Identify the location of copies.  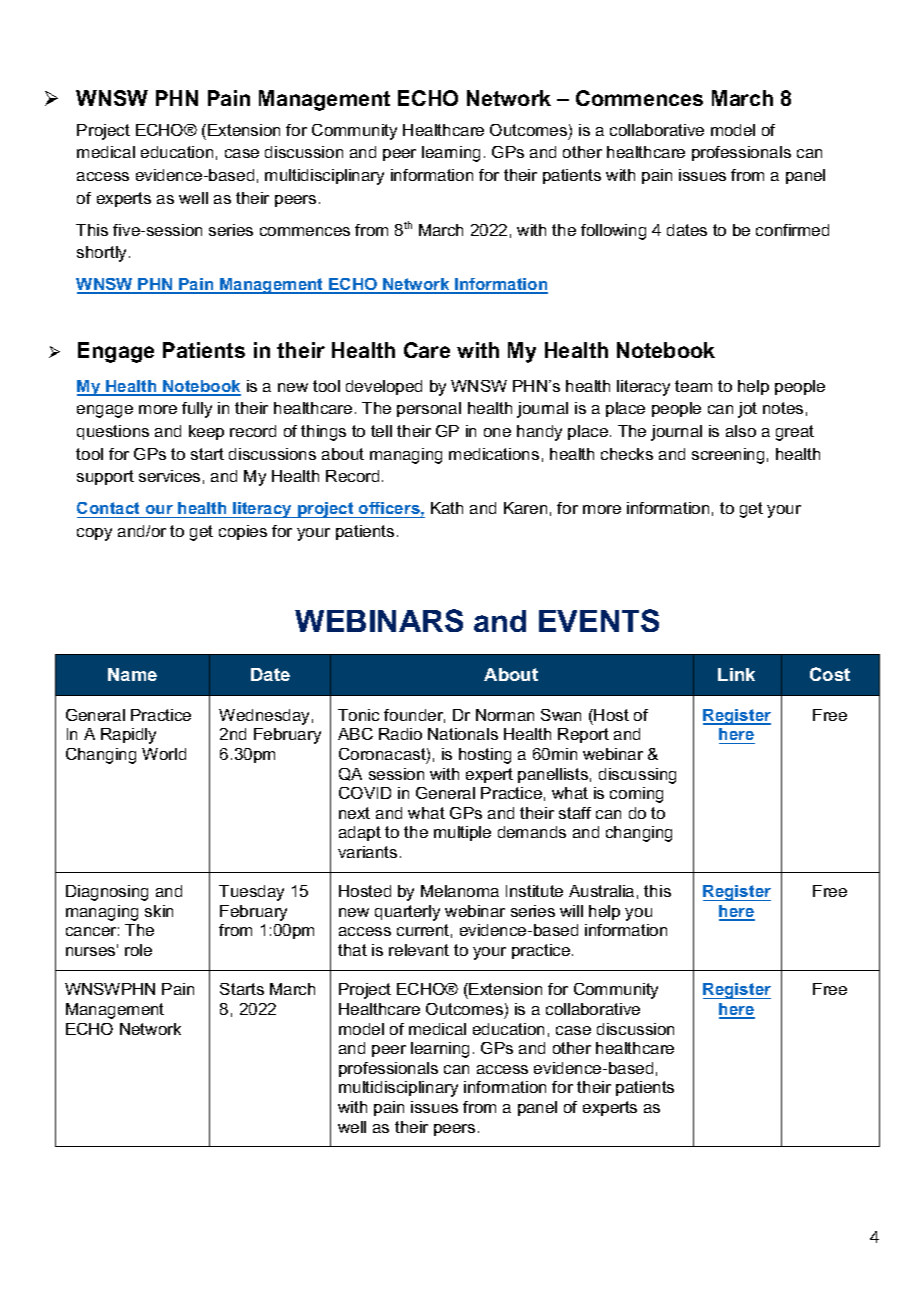
(243, 532).
